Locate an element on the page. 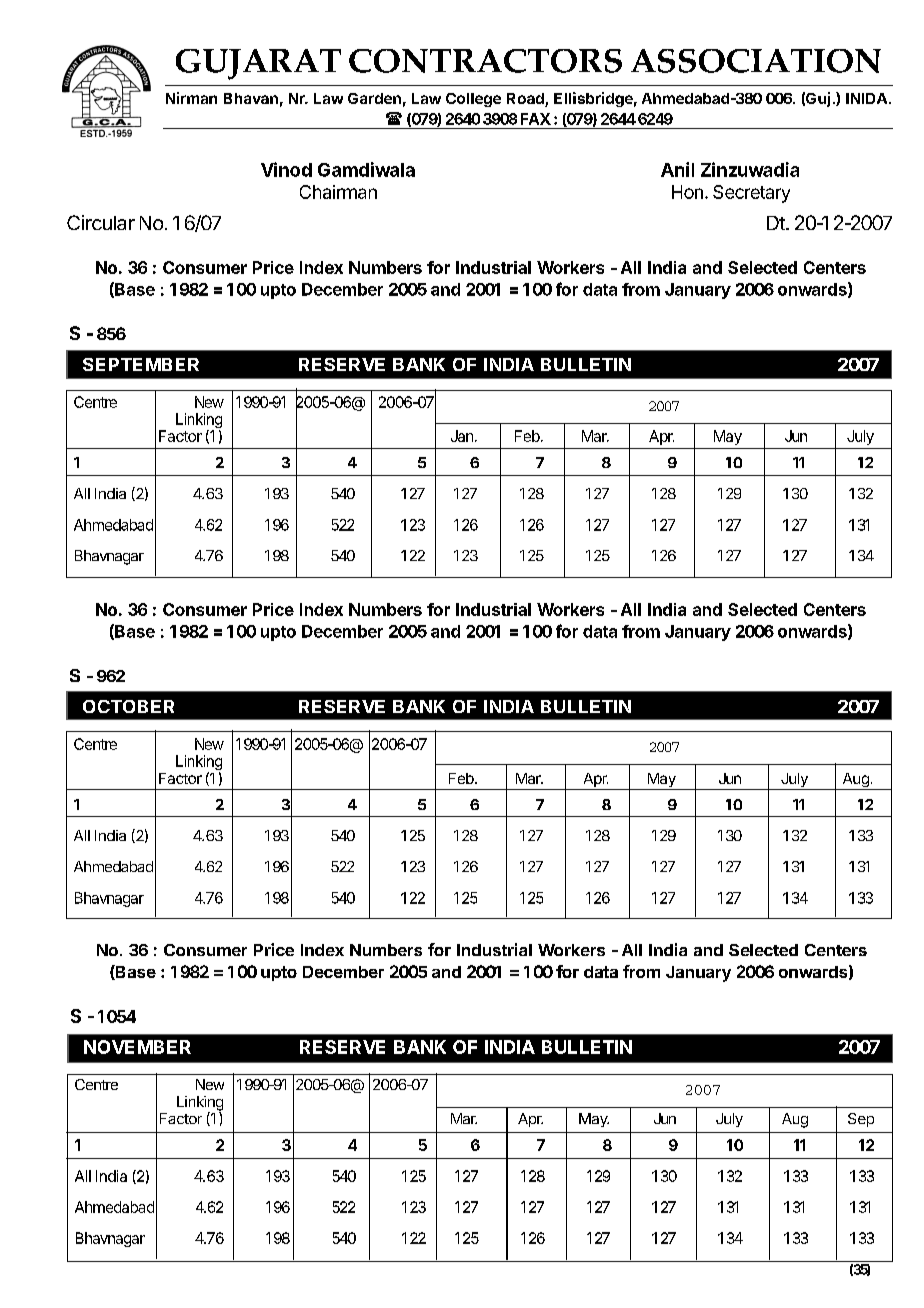 Image resolution: width=924 pixels, height=1308 pixels. College is located at coordinates (473, 100).
